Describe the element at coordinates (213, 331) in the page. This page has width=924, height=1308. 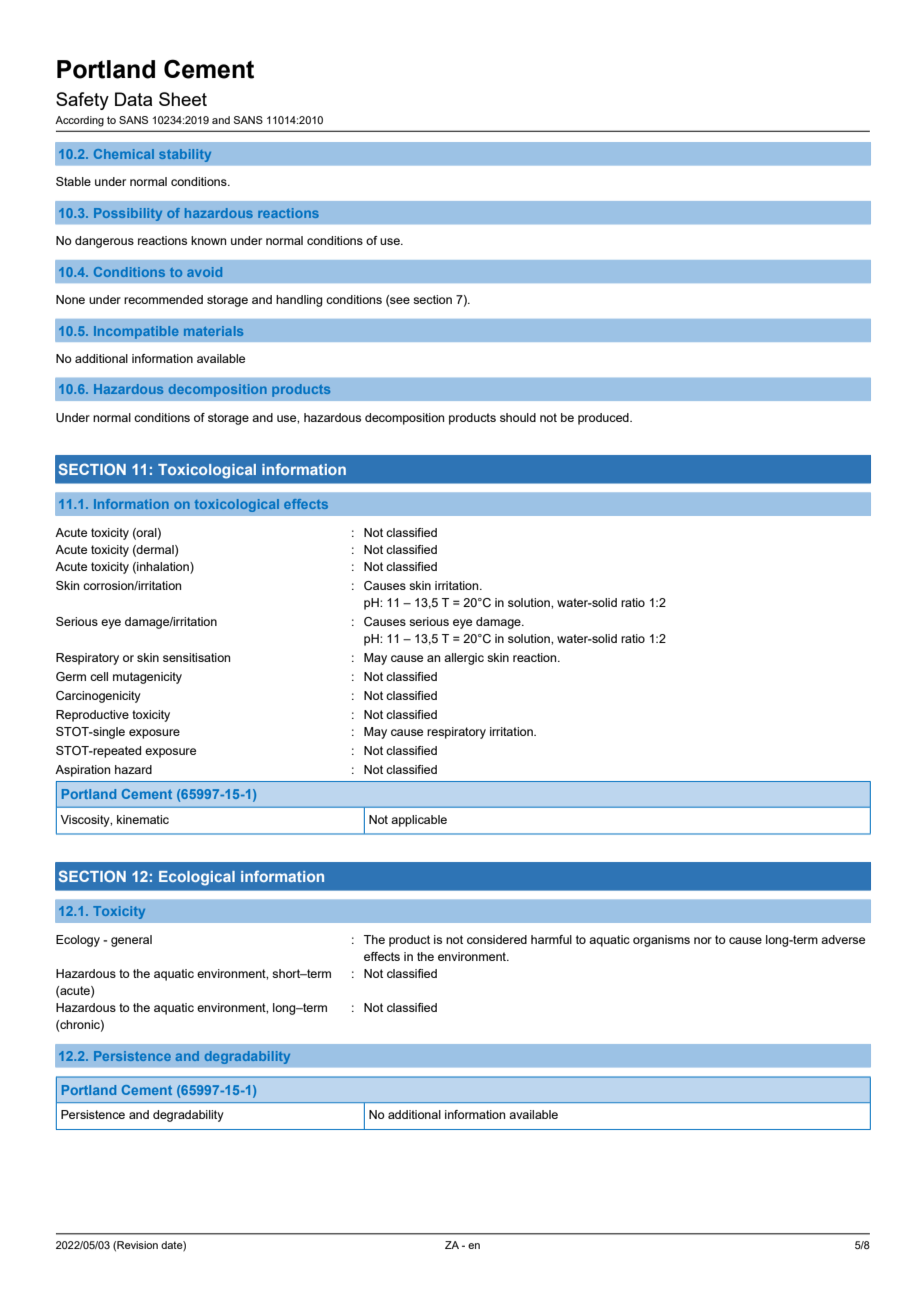
I see `materials` at that location.
